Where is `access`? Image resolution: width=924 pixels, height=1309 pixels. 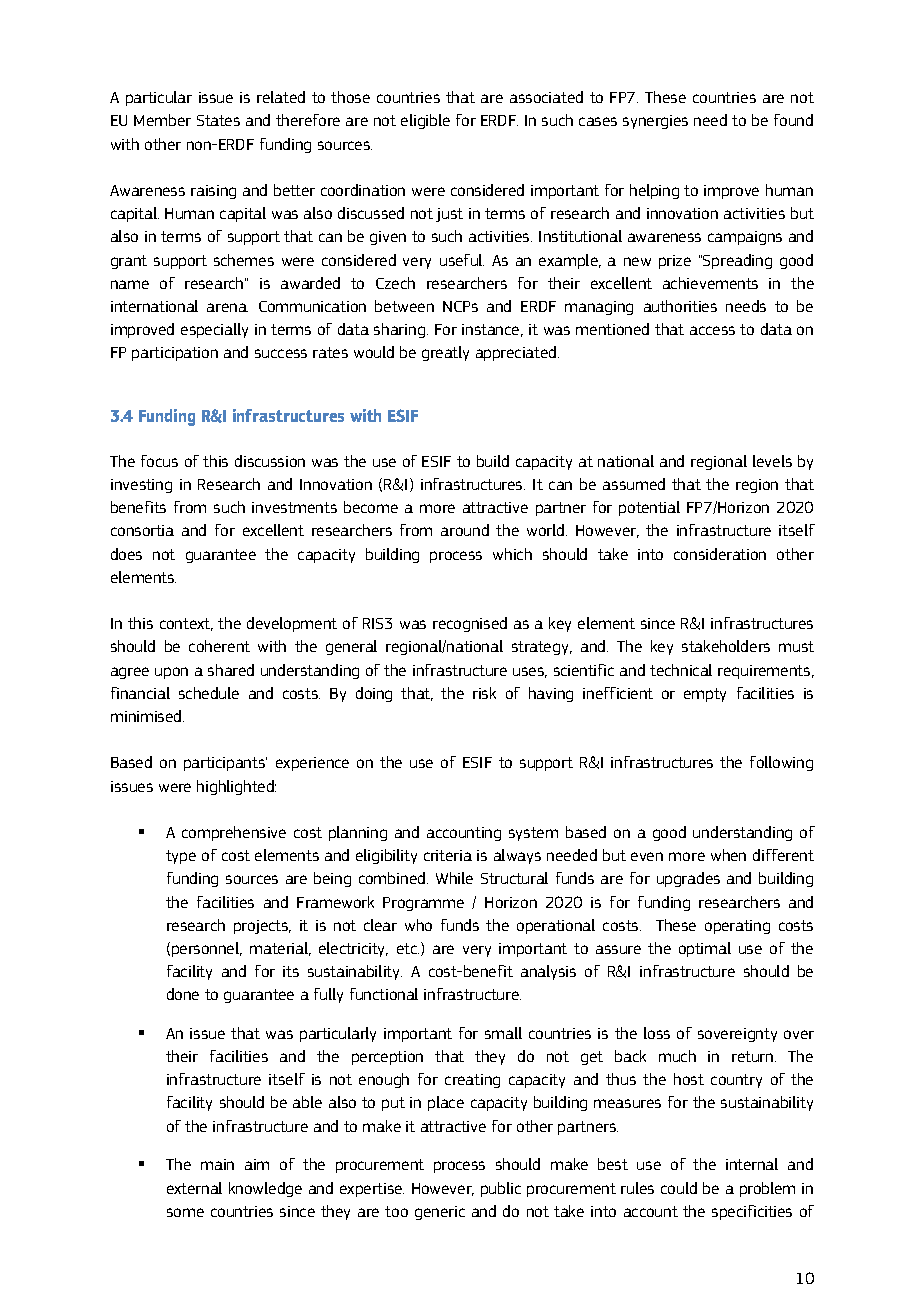
access is located at coordinates (712, 330).
